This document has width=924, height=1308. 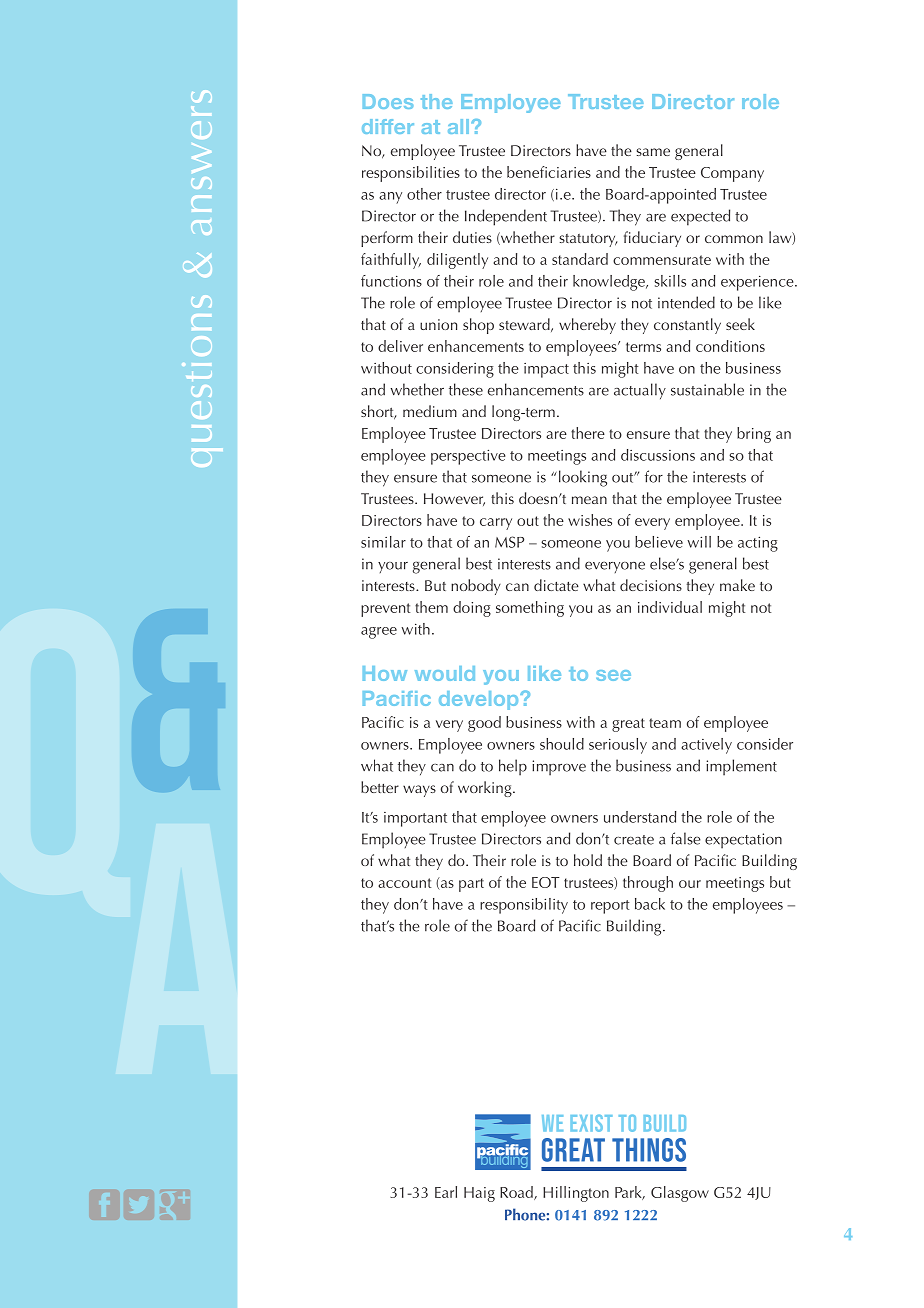 What do you see at coordinates (446, 1192) in the document?
I see `Earl` at bounding box center [446, 1192].
